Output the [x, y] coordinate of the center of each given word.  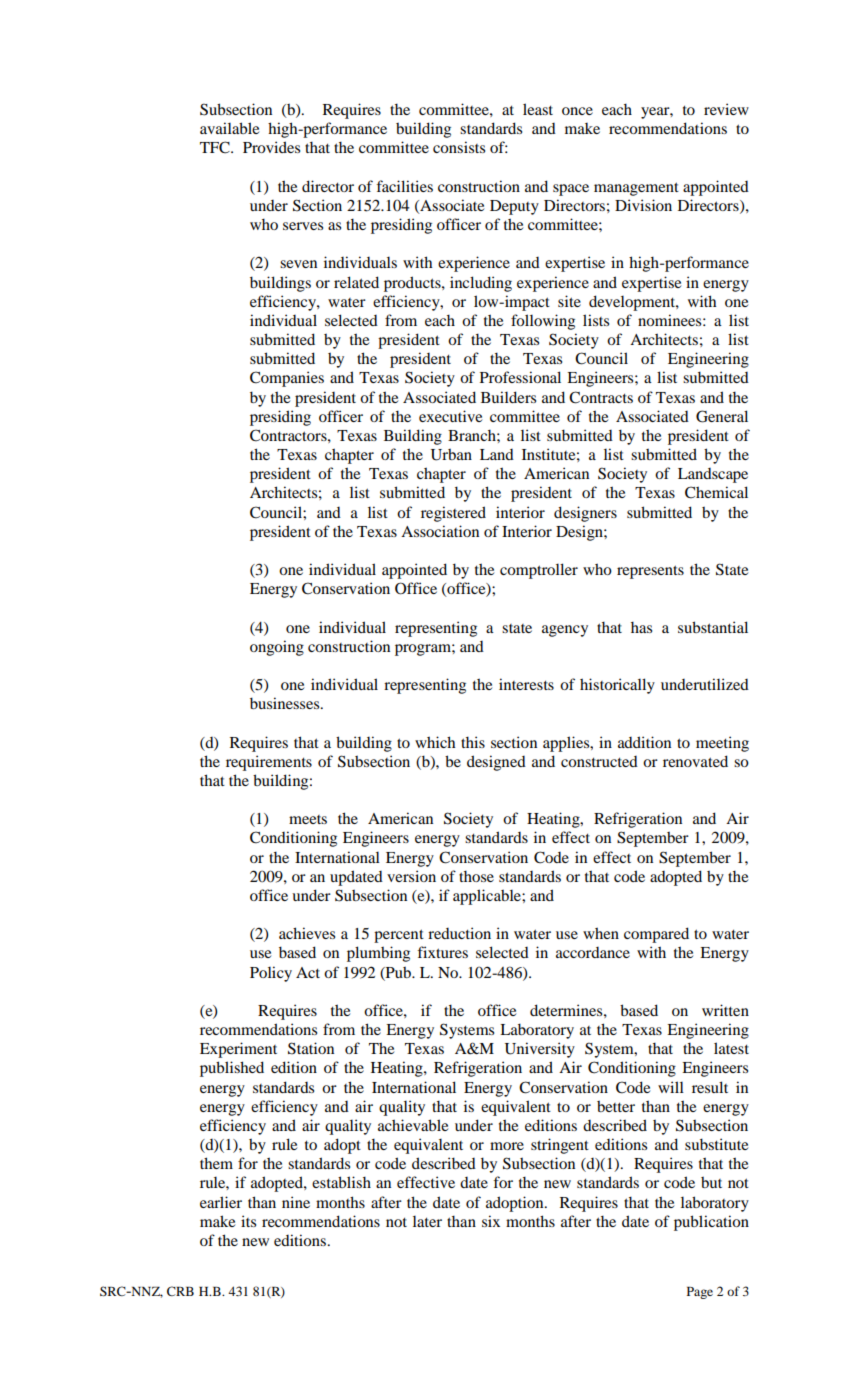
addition [644, 742]
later [427, 1221]
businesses [286, 703]
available [229, 128]
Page [700, 1293]
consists [459, 147]
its [248, 1221]
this [473, 742]
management [636, 189]
